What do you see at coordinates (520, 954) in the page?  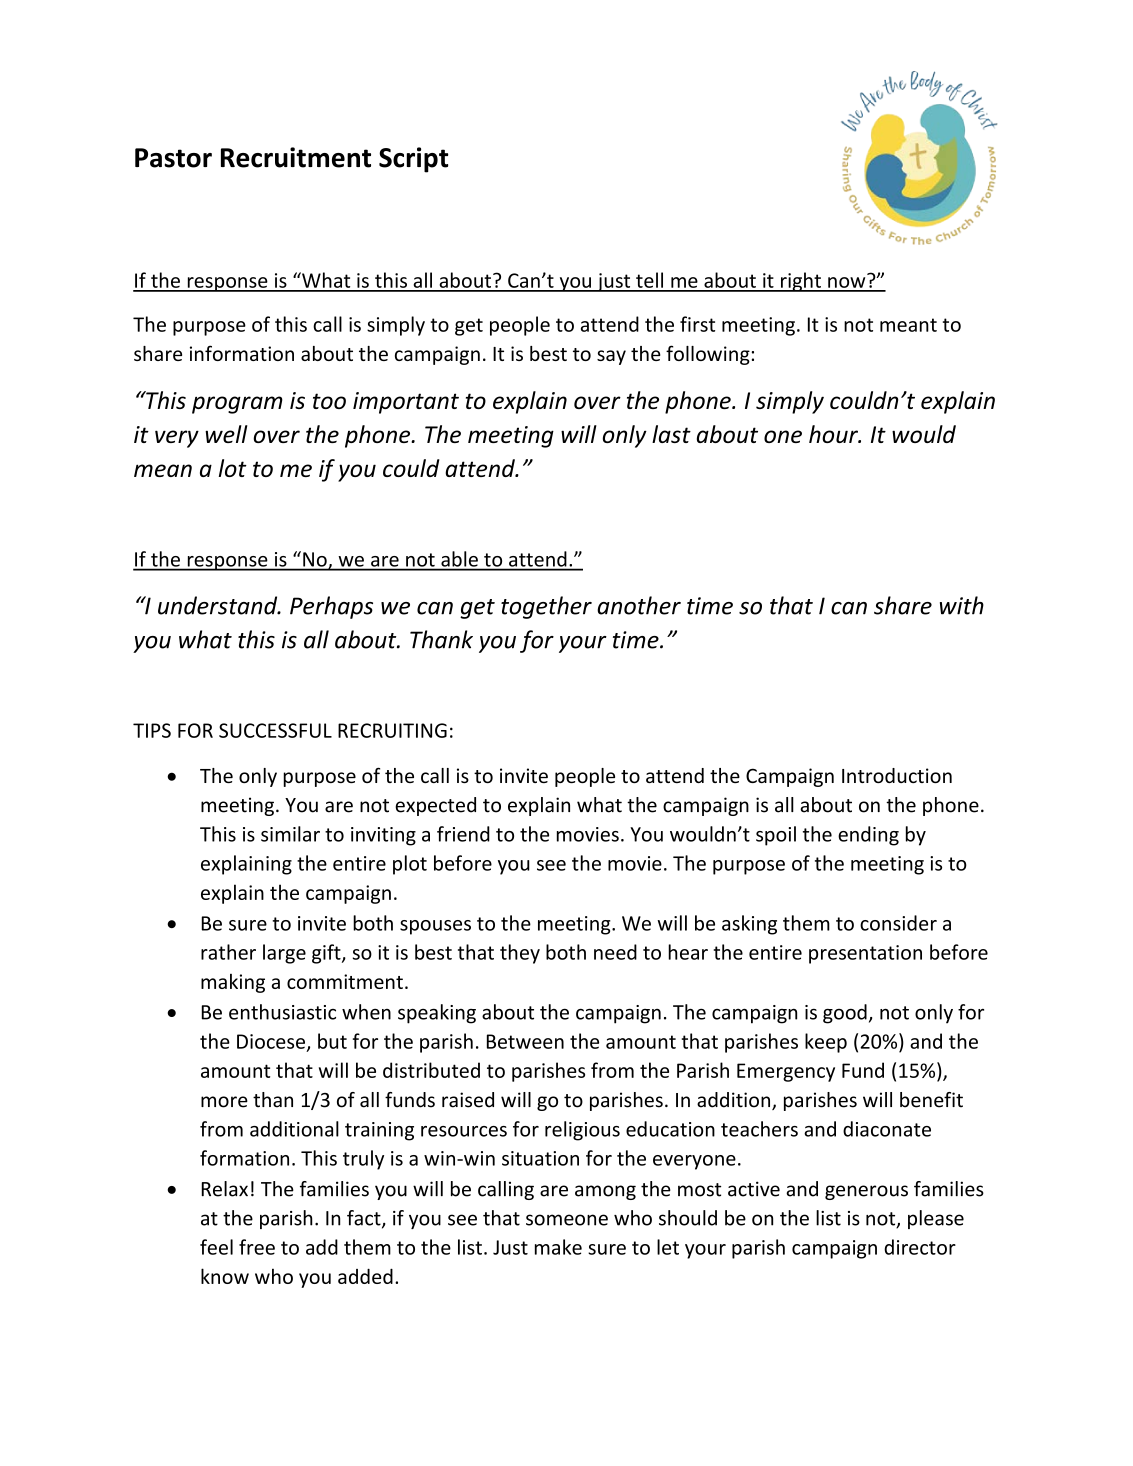 I see `they` at bounding box center [520, 954].
